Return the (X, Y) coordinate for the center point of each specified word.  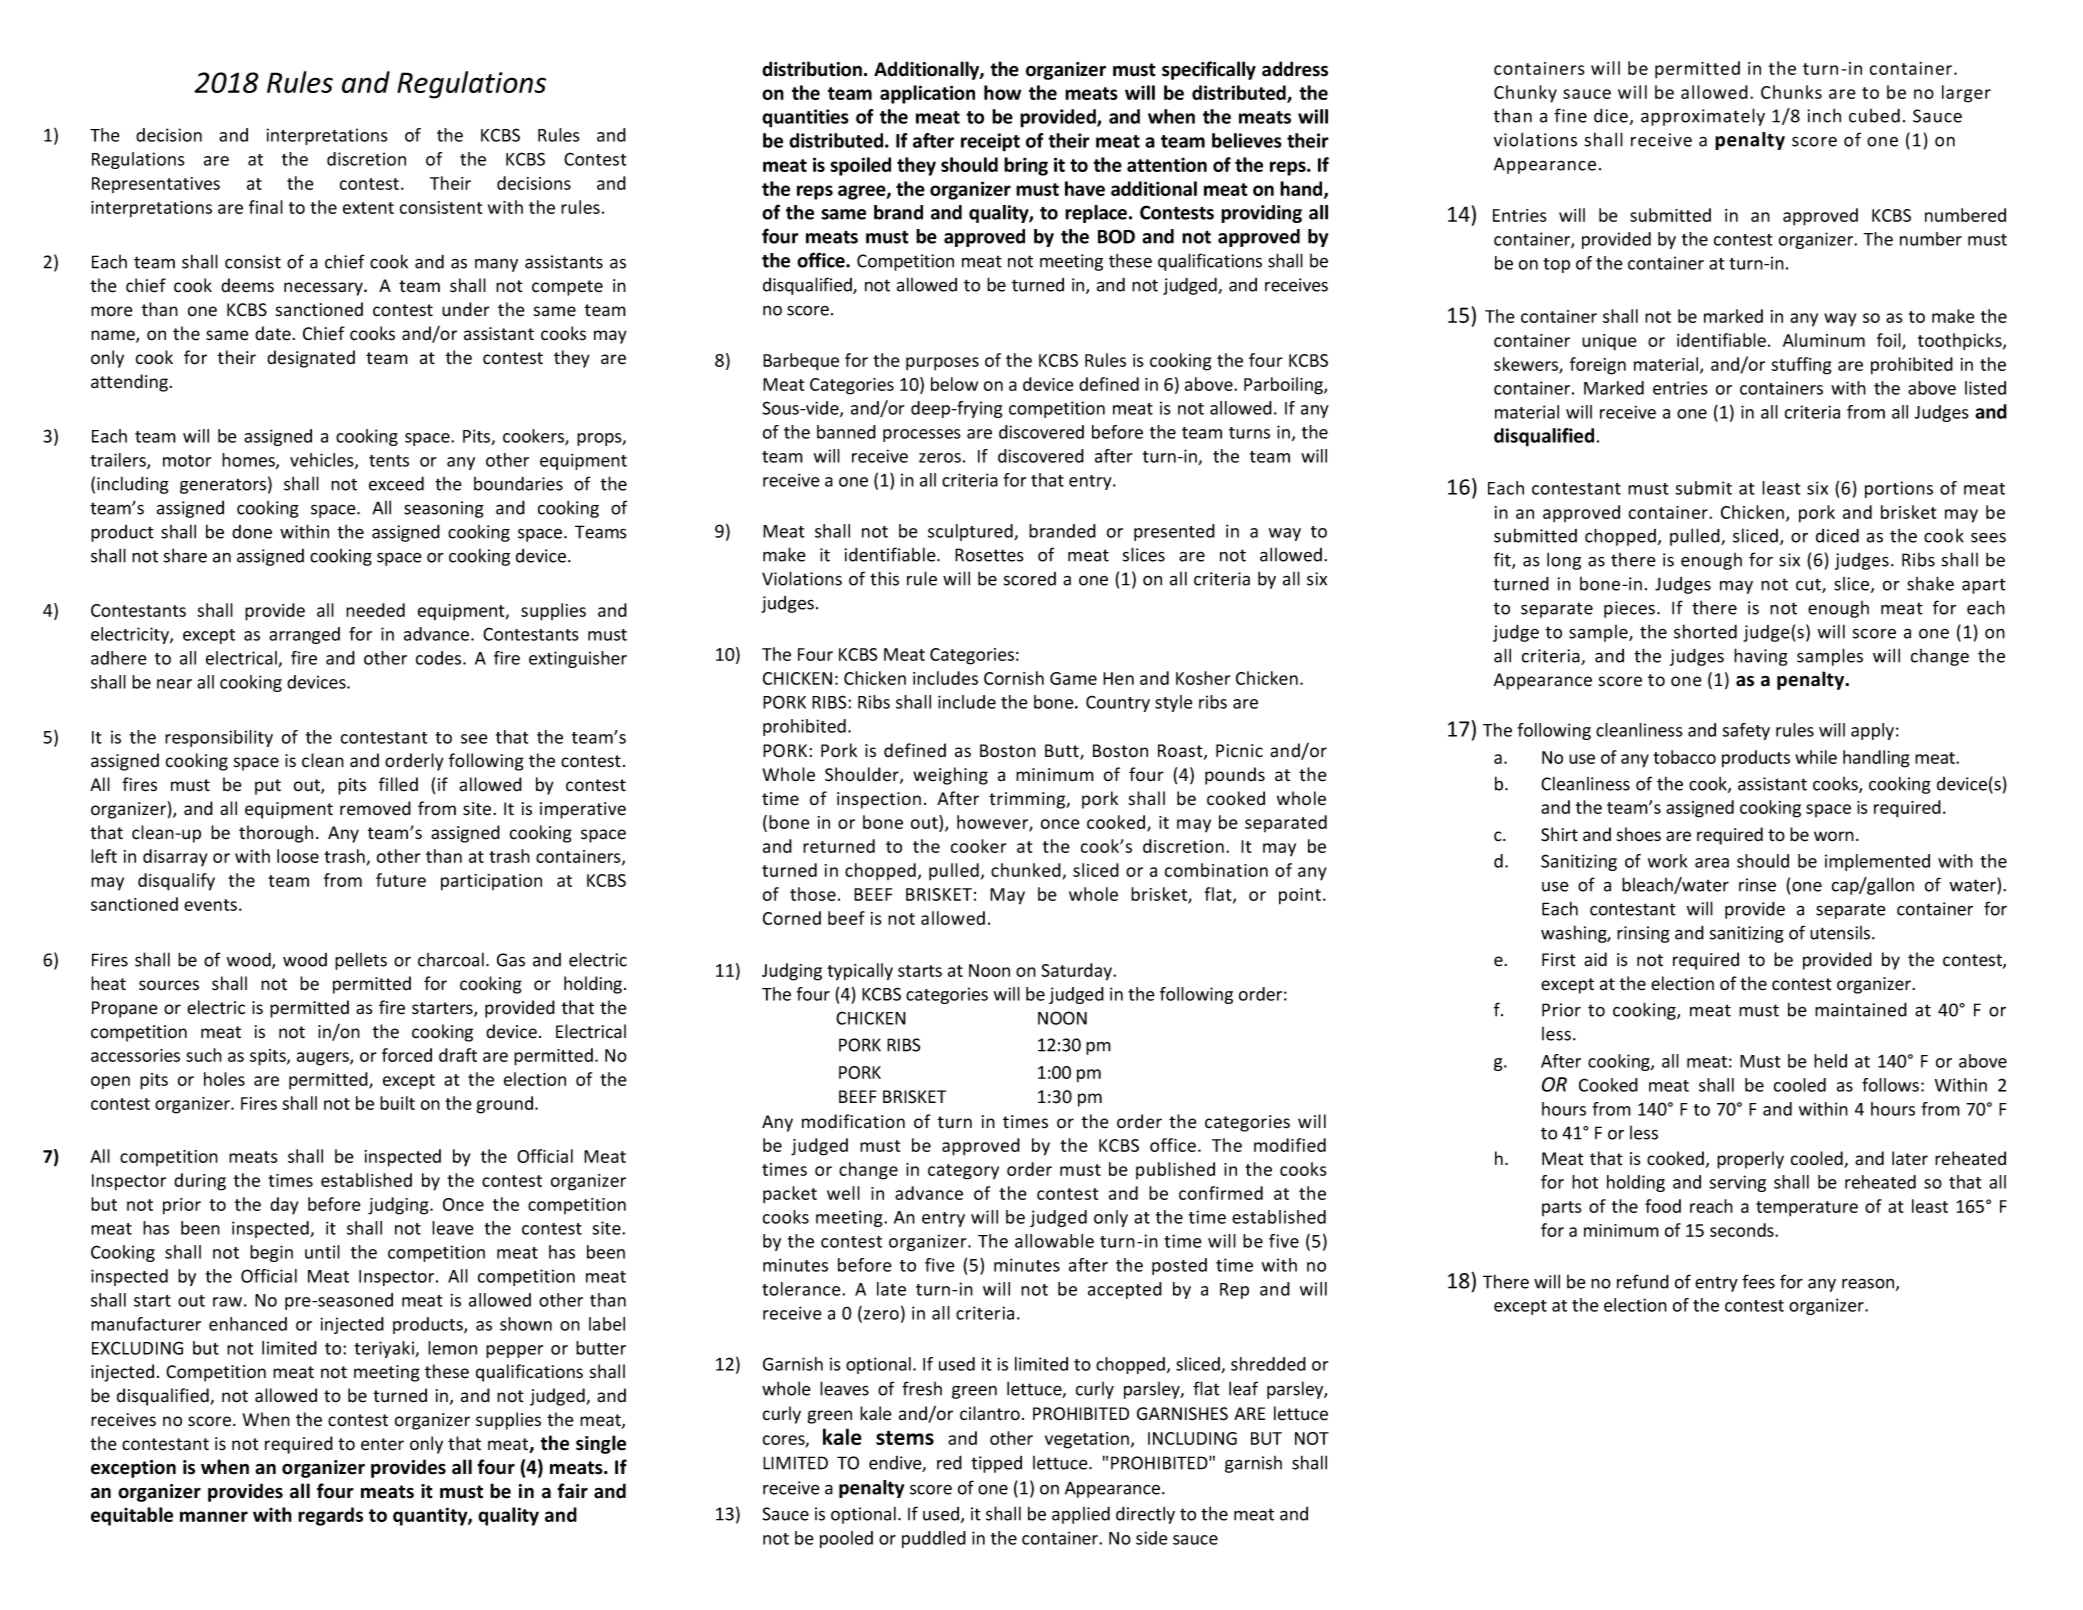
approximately (1703, 117)
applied (1081, 1515)
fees (1758, 1281)
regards (330, 1516)
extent (368, 208)
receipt (990, 142)
